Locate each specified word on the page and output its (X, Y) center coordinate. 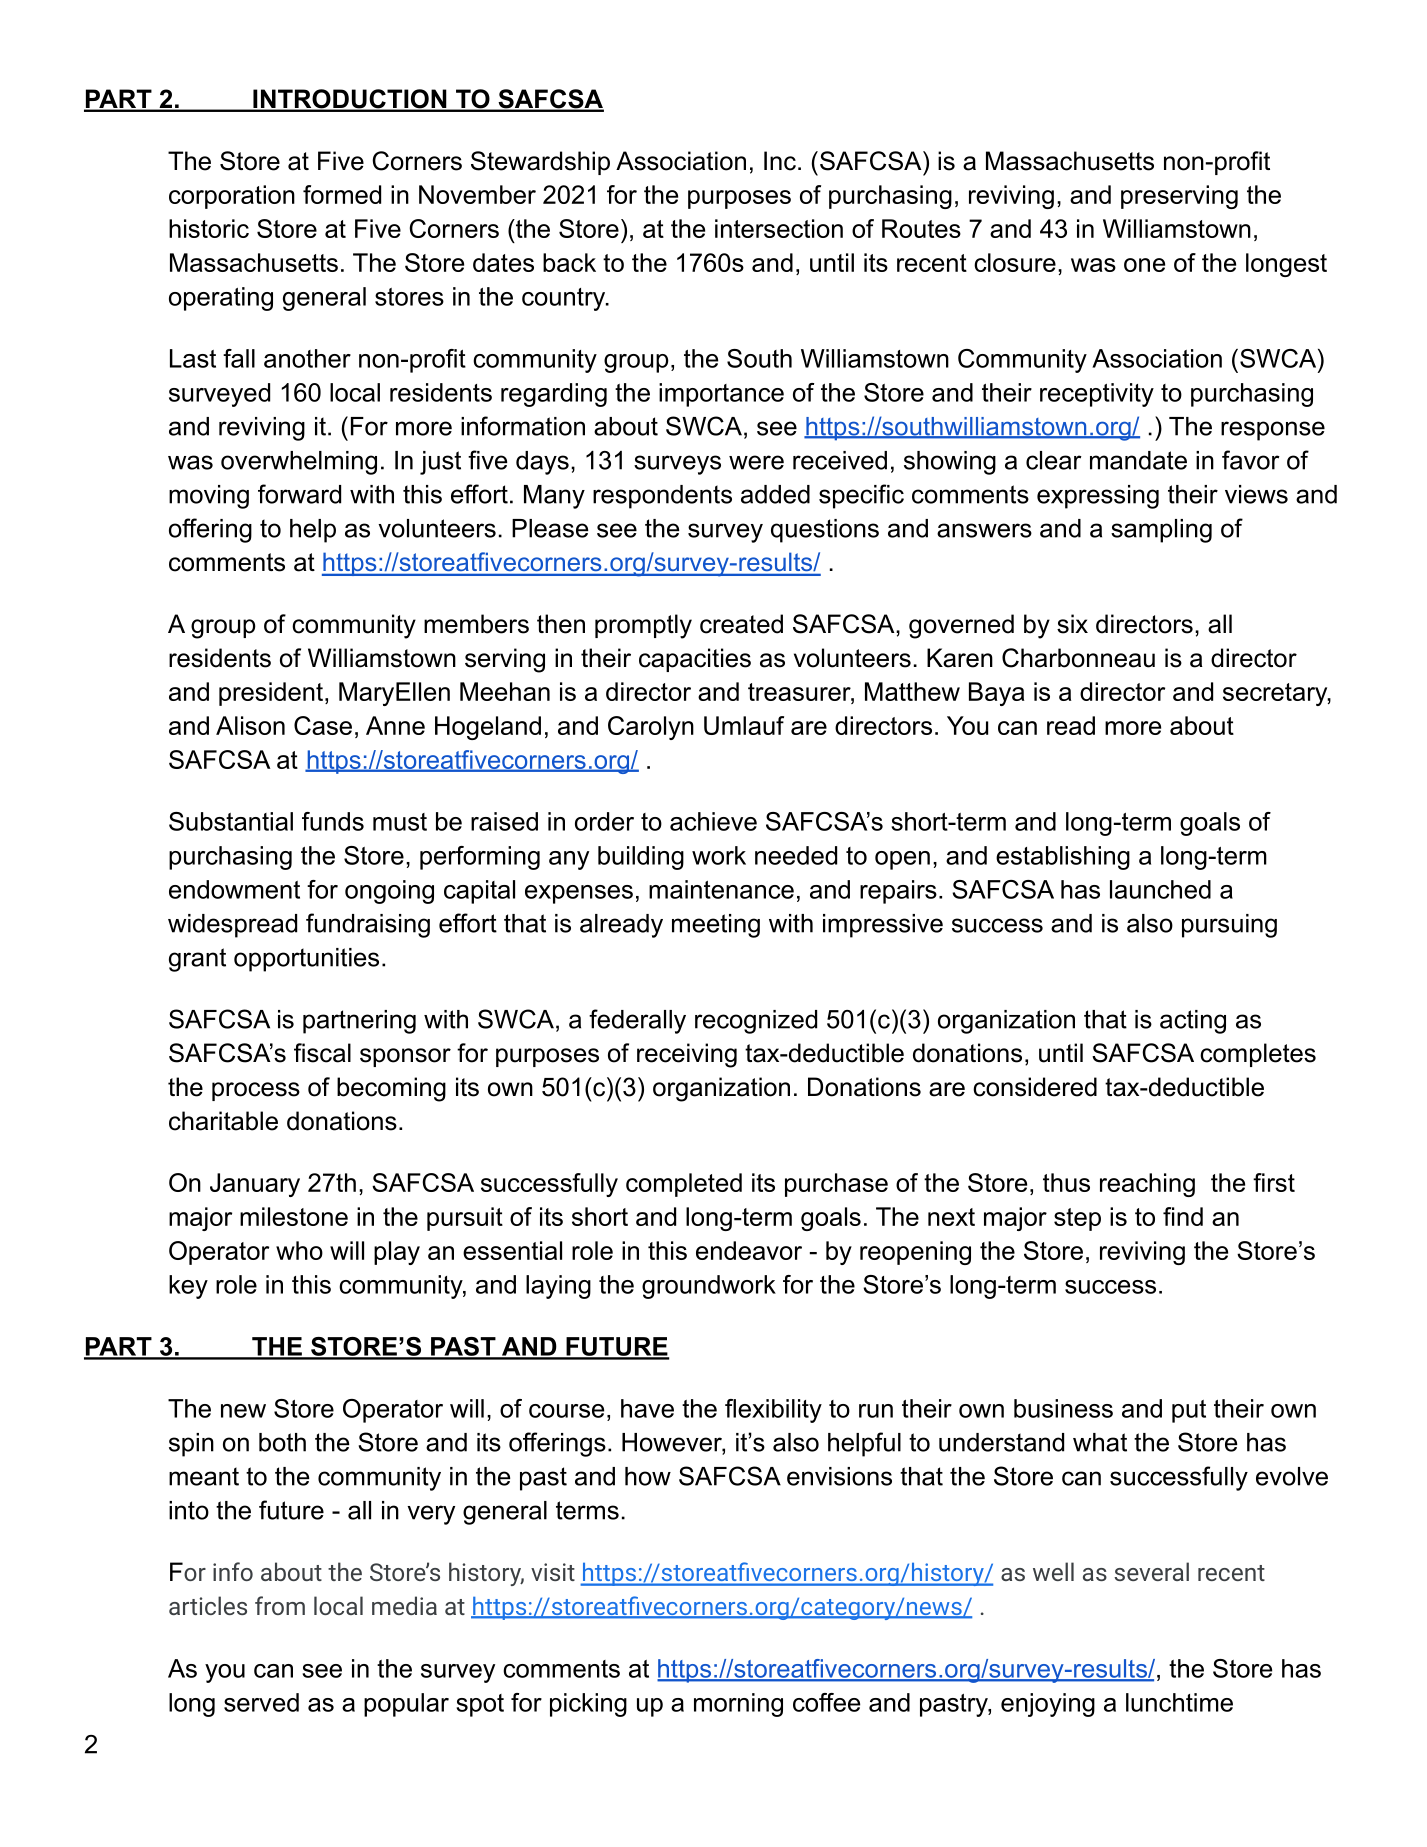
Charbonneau (1078, 658)
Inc (780, 161)
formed (342, 194)
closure (1015, 262)
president (272, 694)
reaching (1147, 1185)
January (255, 1185)
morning (738, 1705)
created (741, 624)
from (280, 1605)
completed (684, 1185)
